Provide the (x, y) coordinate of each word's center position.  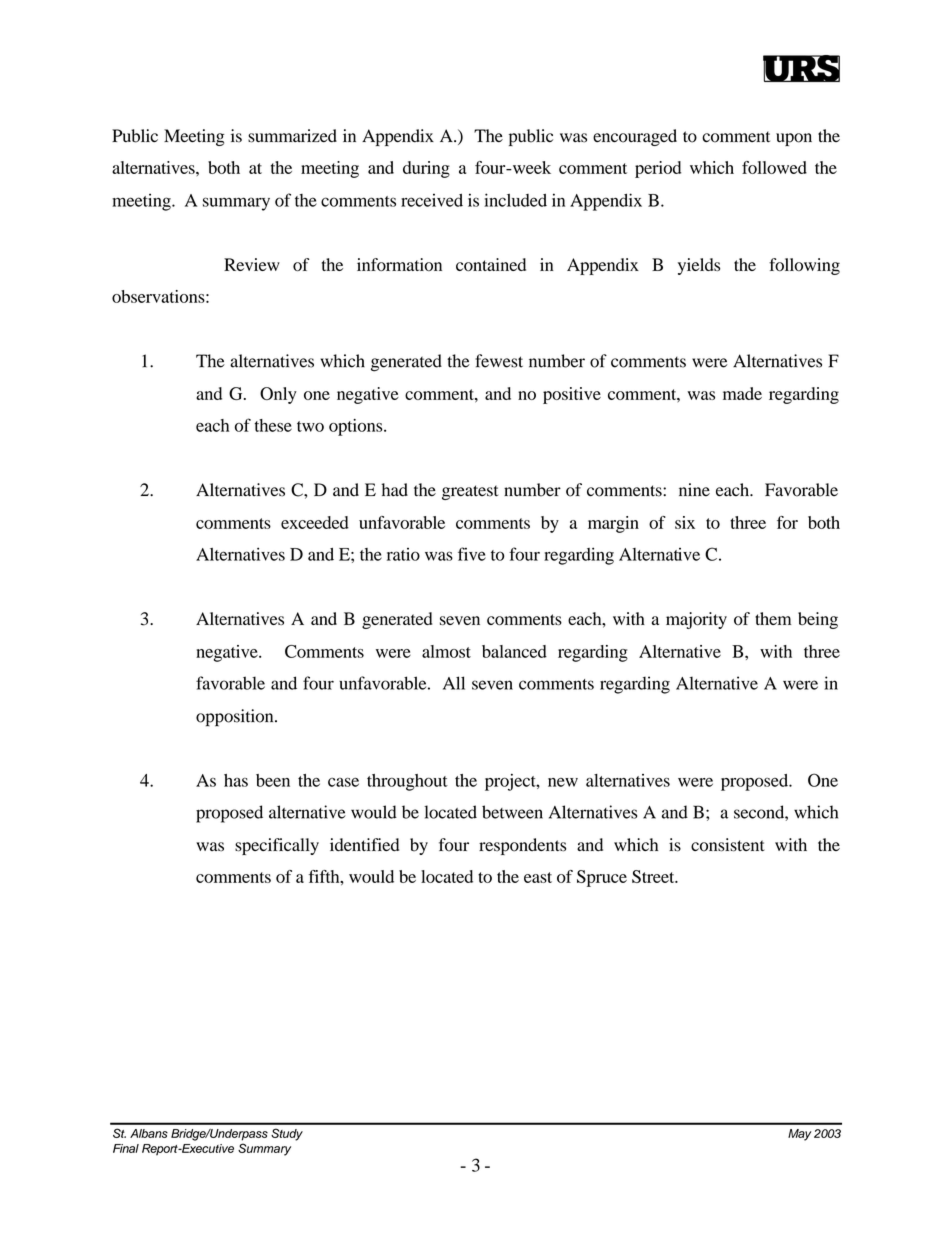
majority (696, 620)
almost (446, 651)
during (426, 169)
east (538, 877)
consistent (728, 845)
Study (287, 1134)
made (742, 393)
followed (774, 167)
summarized (292, 136)
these (273, 425)
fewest (499, 361)
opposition (236, 718)
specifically (277, 846)
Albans (149, 1133)
